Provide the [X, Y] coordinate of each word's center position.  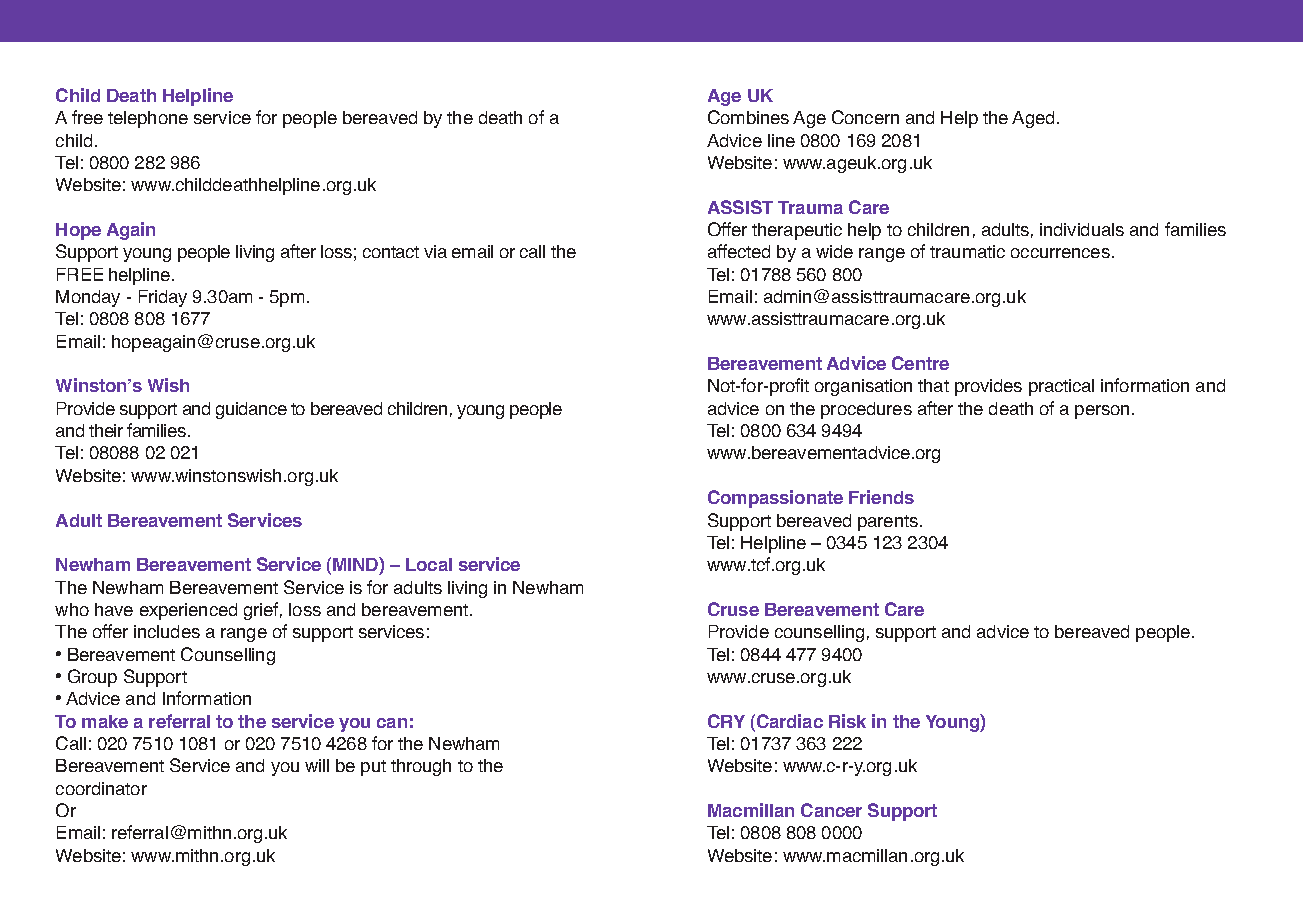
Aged [1033, 119]
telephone [148, 119]
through [421, 767]
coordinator [101, 788]
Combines [748, 117]
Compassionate [775, 499]
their [106, 430]
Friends [881, 497]
